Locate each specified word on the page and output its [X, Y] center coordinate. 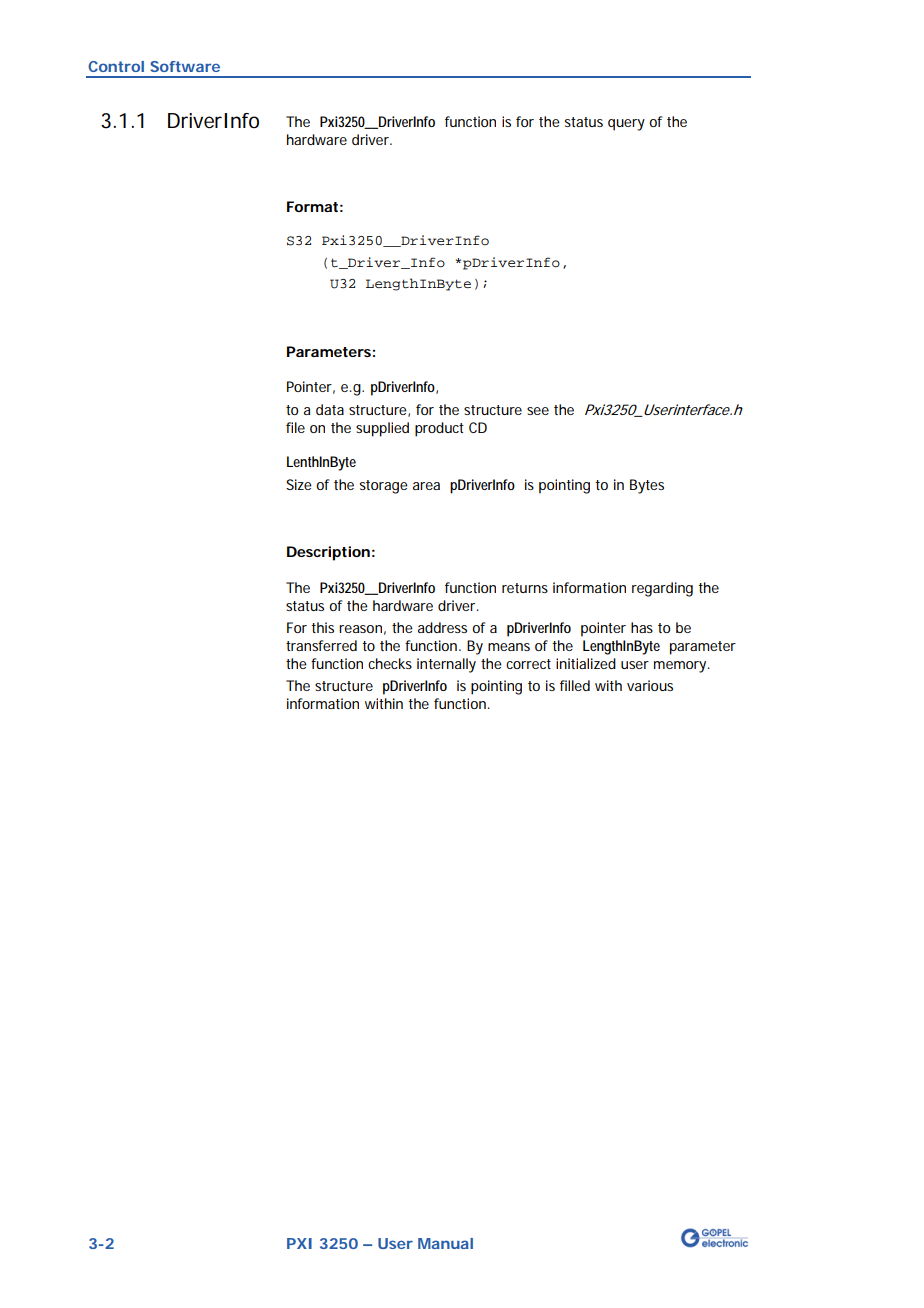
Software [185, 66]
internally [446, 665]
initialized [586, 663]
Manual [445, 1243]
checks [390, 663]
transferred [321, 645]
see [538, 411]
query [626, 125]
